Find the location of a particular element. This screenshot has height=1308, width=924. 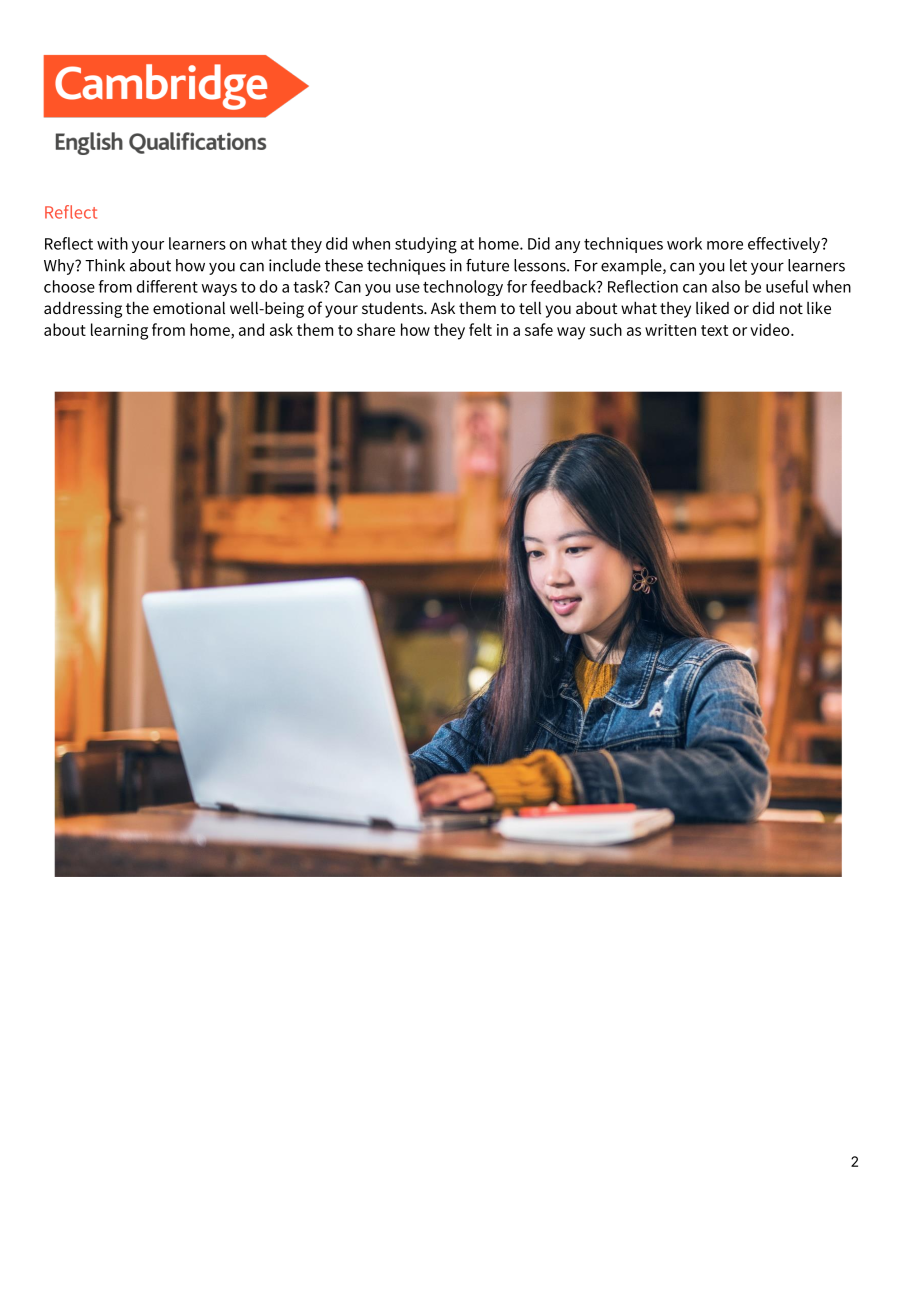

more is located at coordinates (725, 245).
